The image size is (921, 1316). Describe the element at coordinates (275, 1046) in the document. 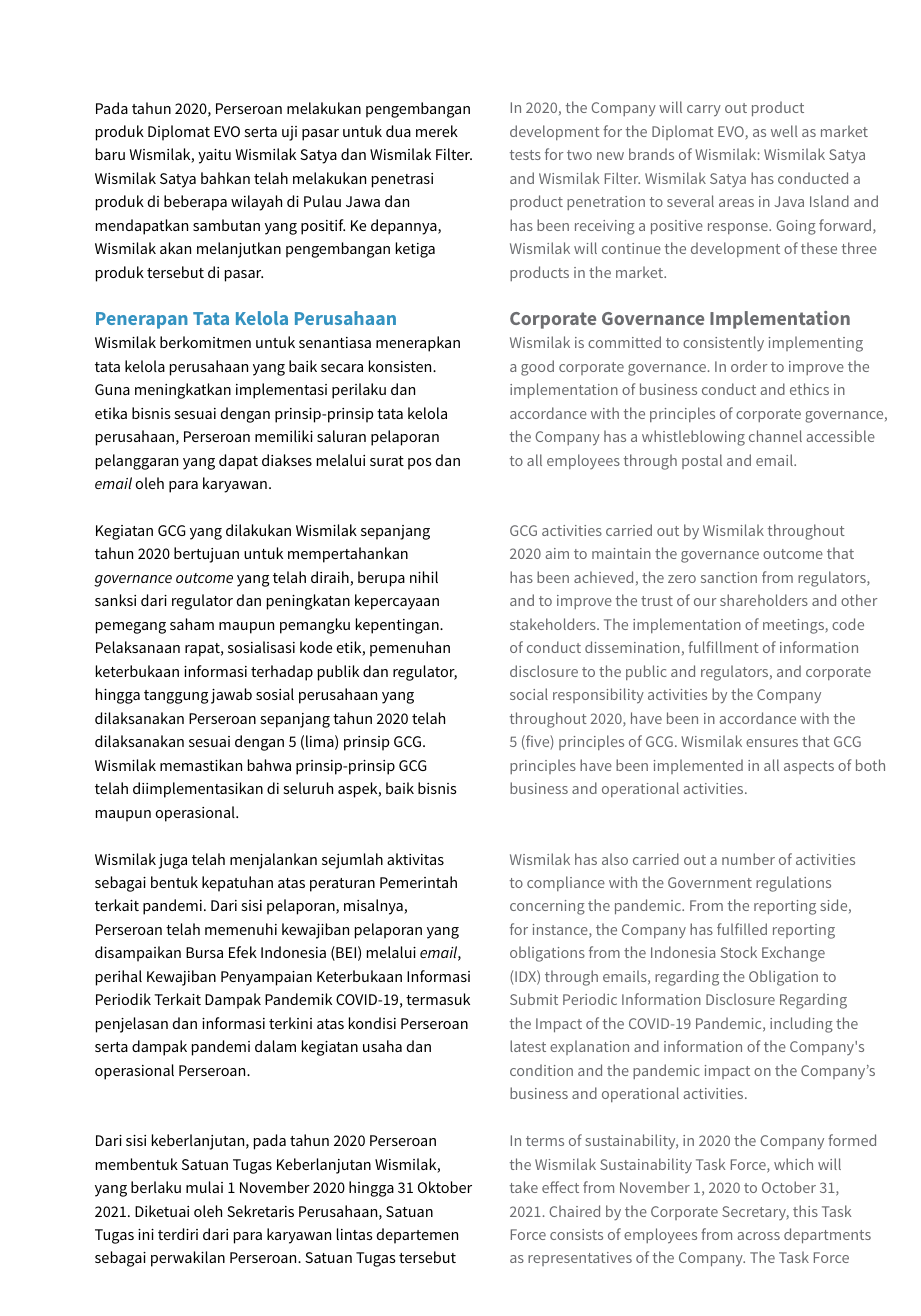

I see `dalam` at that location.
